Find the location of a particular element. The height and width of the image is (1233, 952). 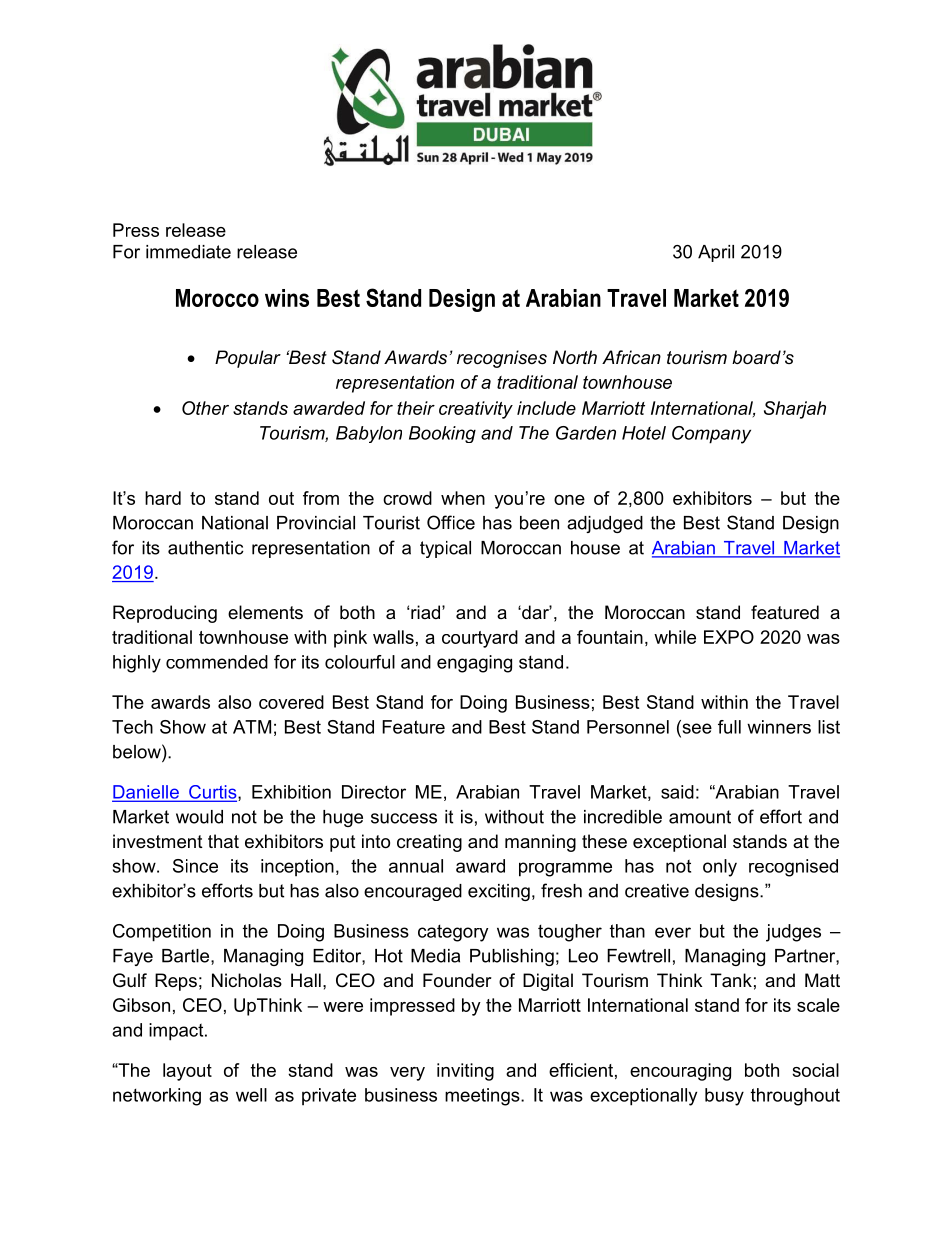

April is located at coordinates (716, 253).
